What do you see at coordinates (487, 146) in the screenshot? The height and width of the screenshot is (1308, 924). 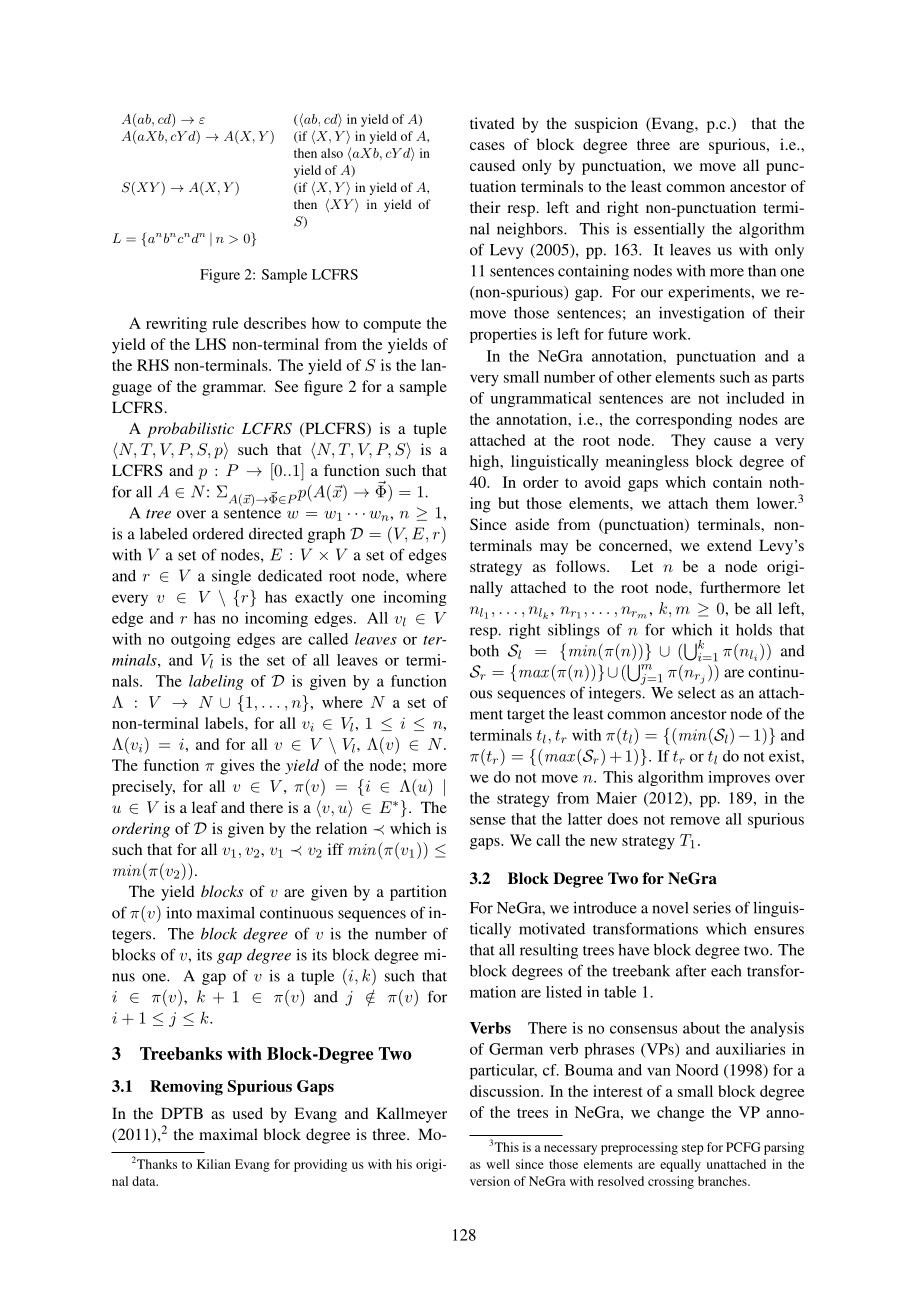 I see `cases` at bounding box center [487, 146].
